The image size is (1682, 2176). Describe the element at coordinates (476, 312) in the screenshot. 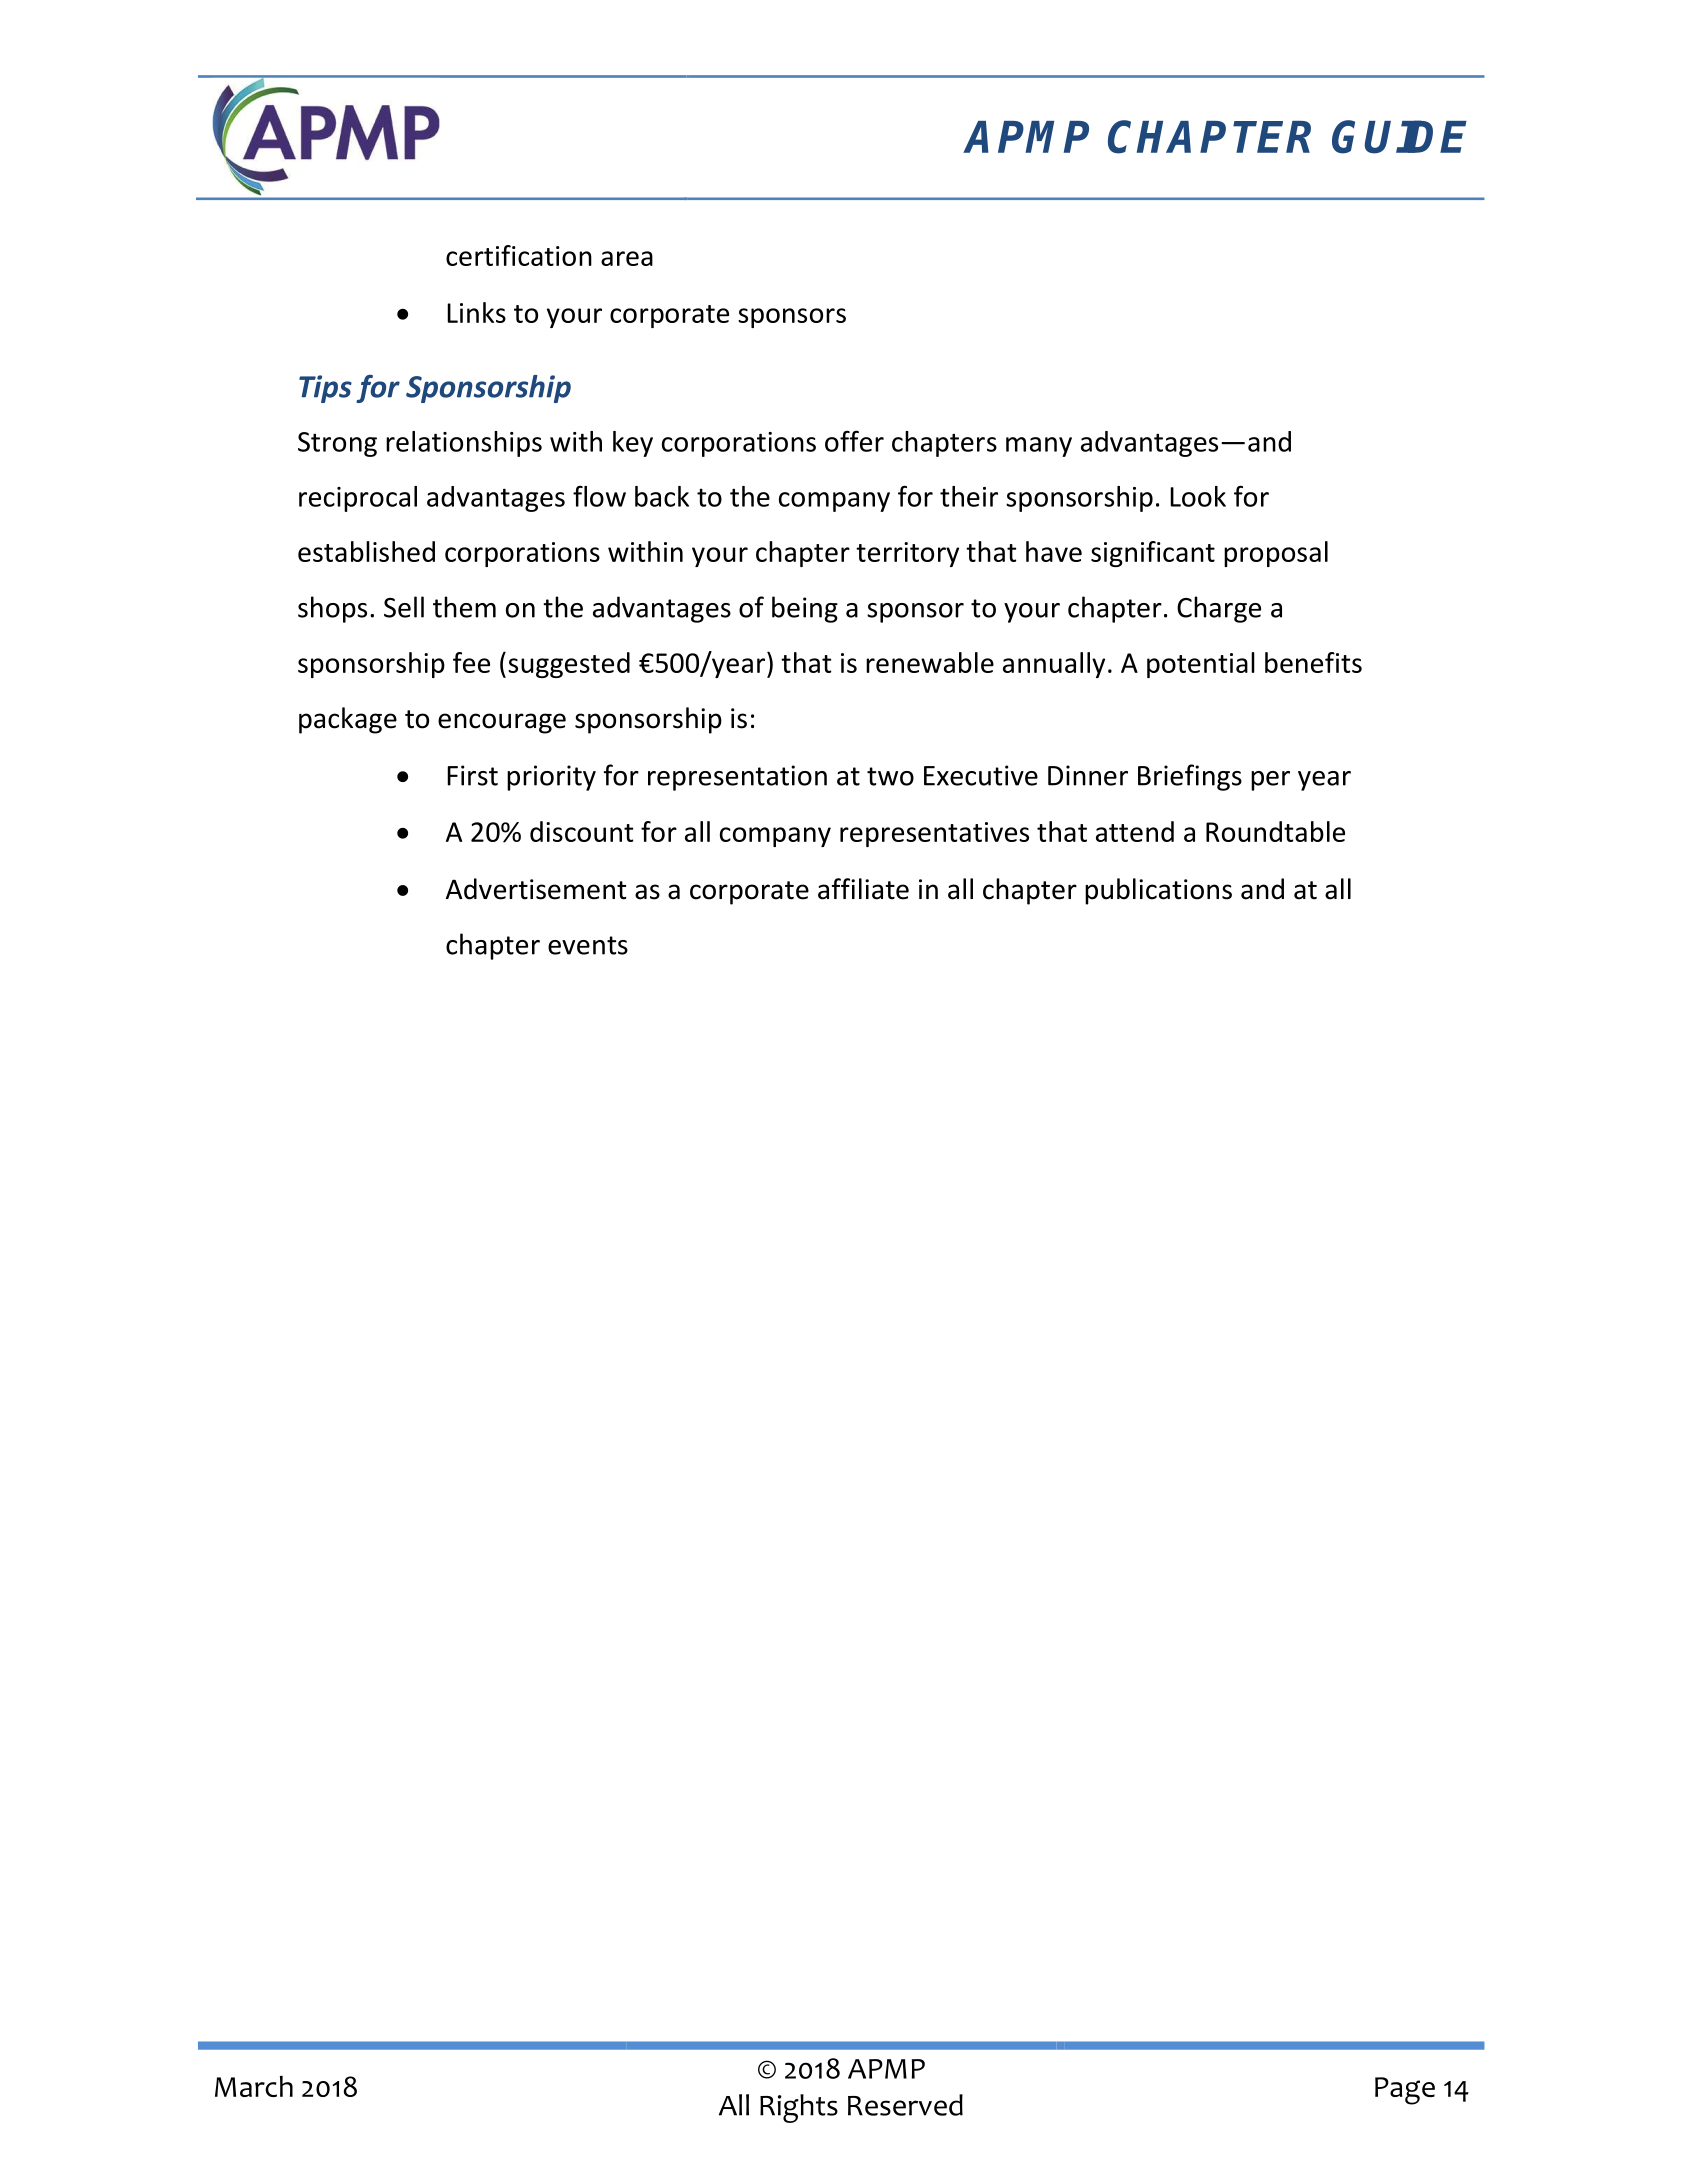

I see `Links` at that location.
